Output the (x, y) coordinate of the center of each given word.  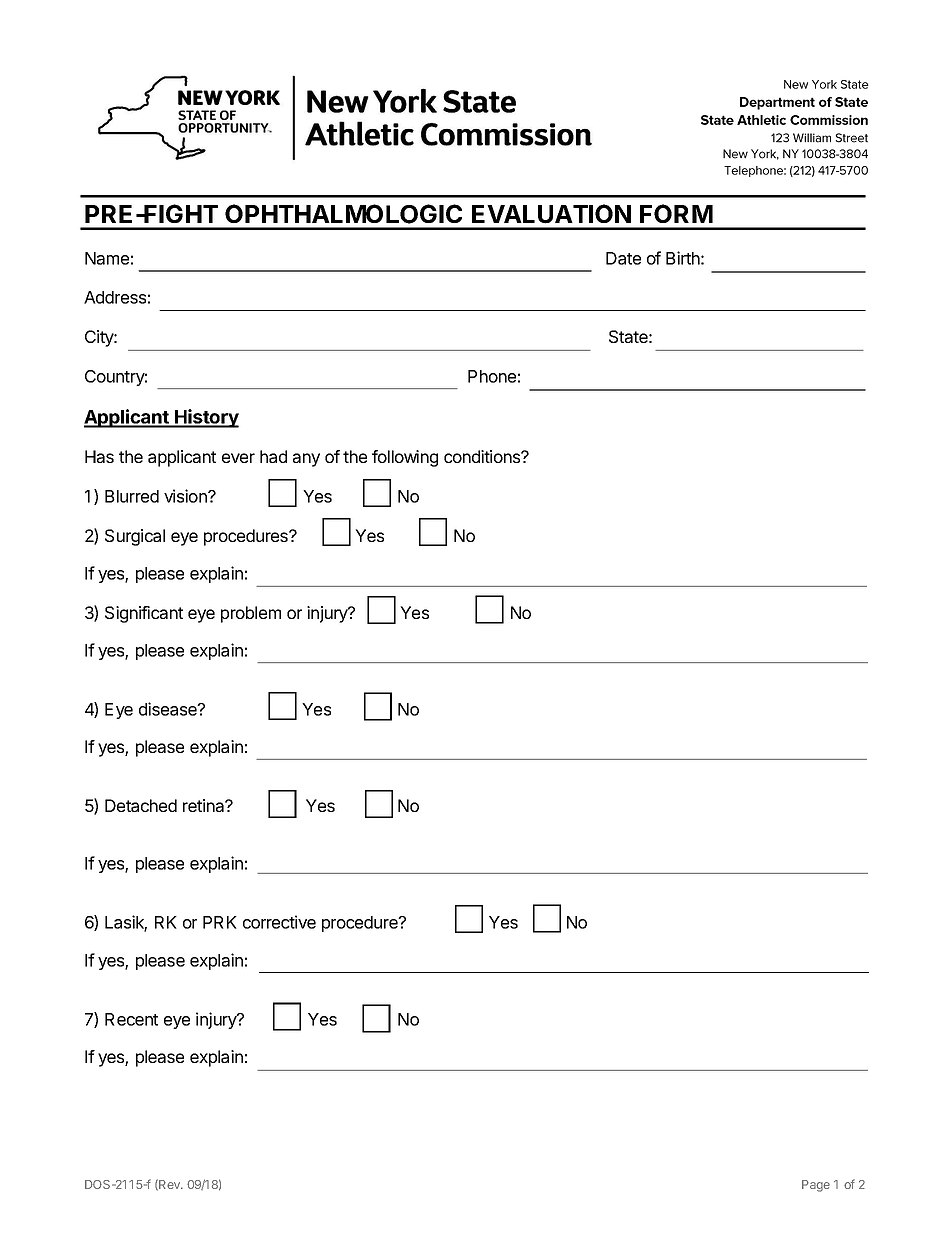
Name (107, 258)
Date (623, 258)
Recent (131, 1019)
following (405, 458)
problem (251, 614)
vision (186, 496)
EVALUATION (551, 214)
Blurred (132, 496)
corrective (279, 922)
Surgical (135, 537)
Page (816, 1186)
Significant (144, 614)
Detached (141, 805)
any (306, 460)
